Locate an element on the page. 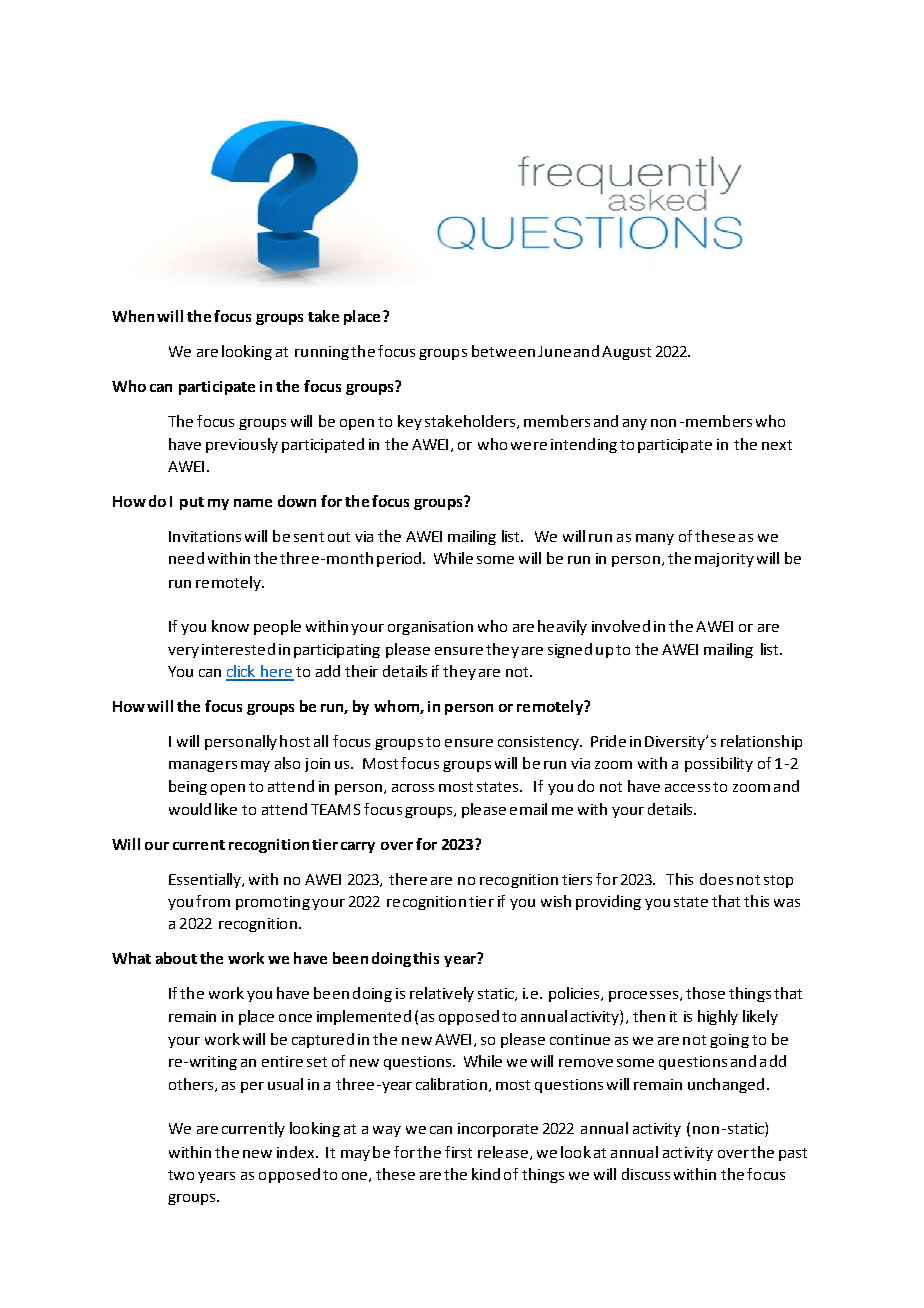 This page has height=1308, width=924. August is located at coordinates (626, 353).
